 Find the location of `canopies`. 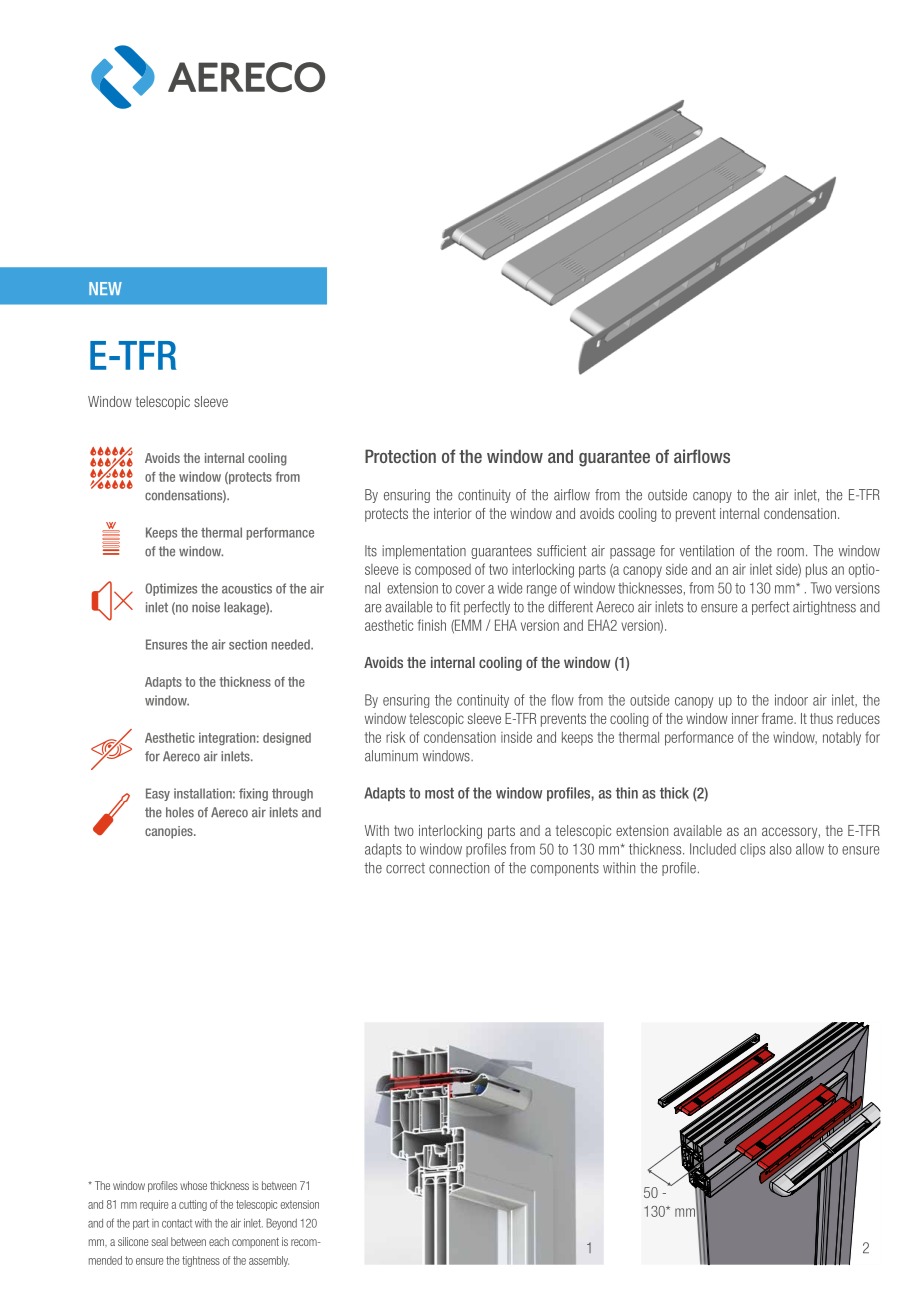

canopies is located at coordinates (170, 832).
